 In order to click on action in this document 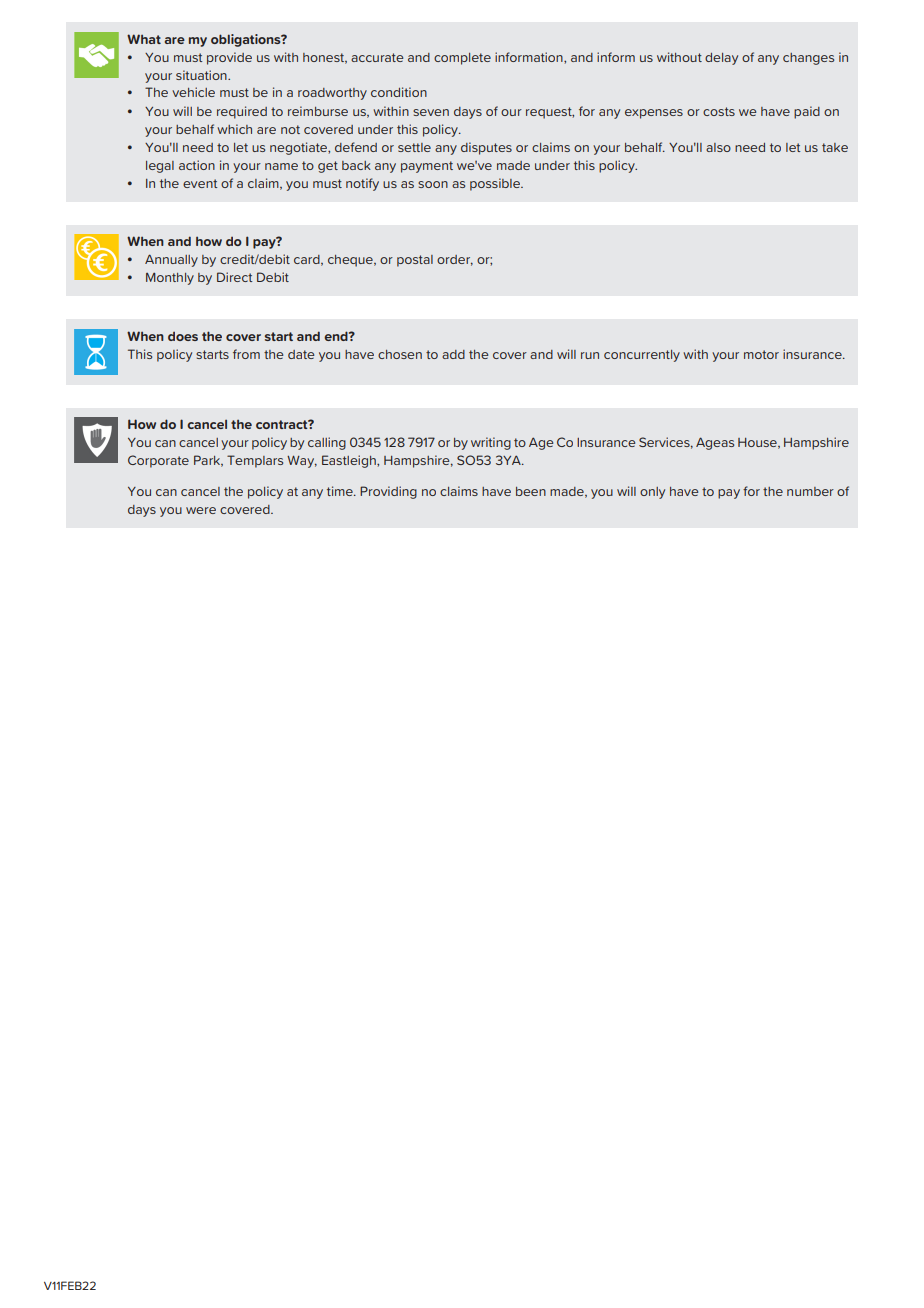, I will do `click(197, 165)`.
